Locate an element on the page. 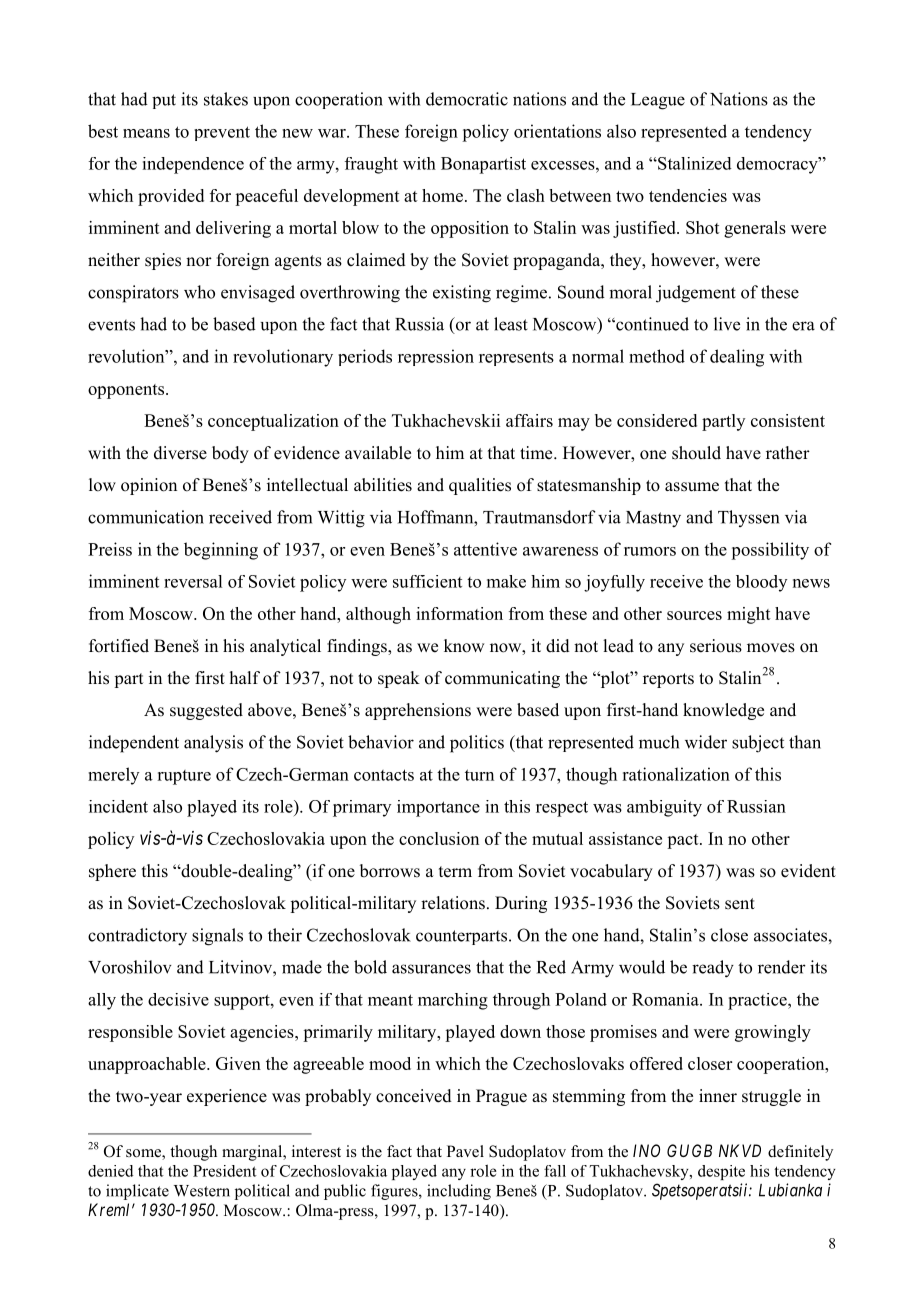 The height and width of the image is (1308, 924). Pavel is located at coordinates (465, 1151).
